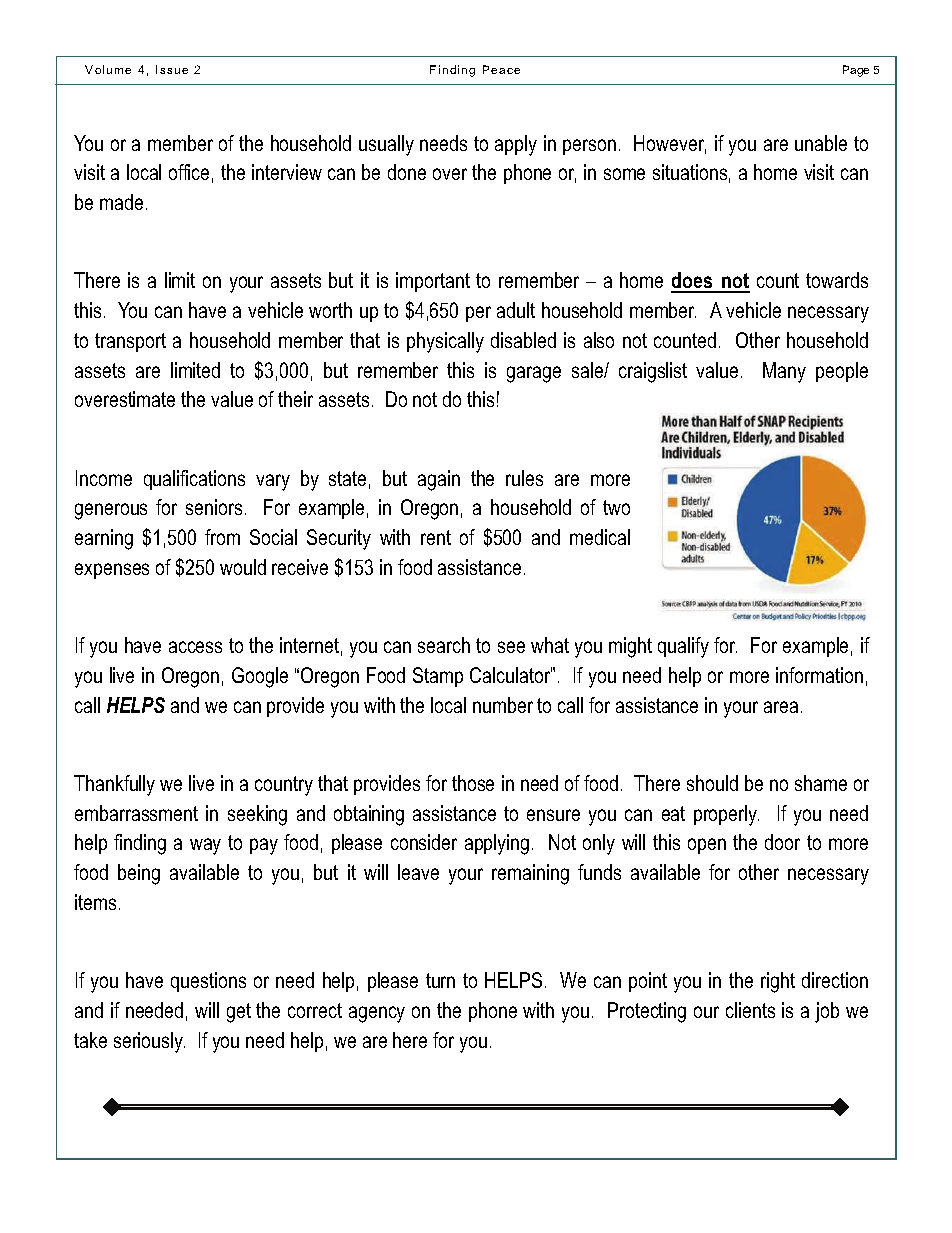 This image has height=1233, width=952. What do you see at coordinates (821, 143) in the image?
I see `unable` at bounding box center [821, 143].
